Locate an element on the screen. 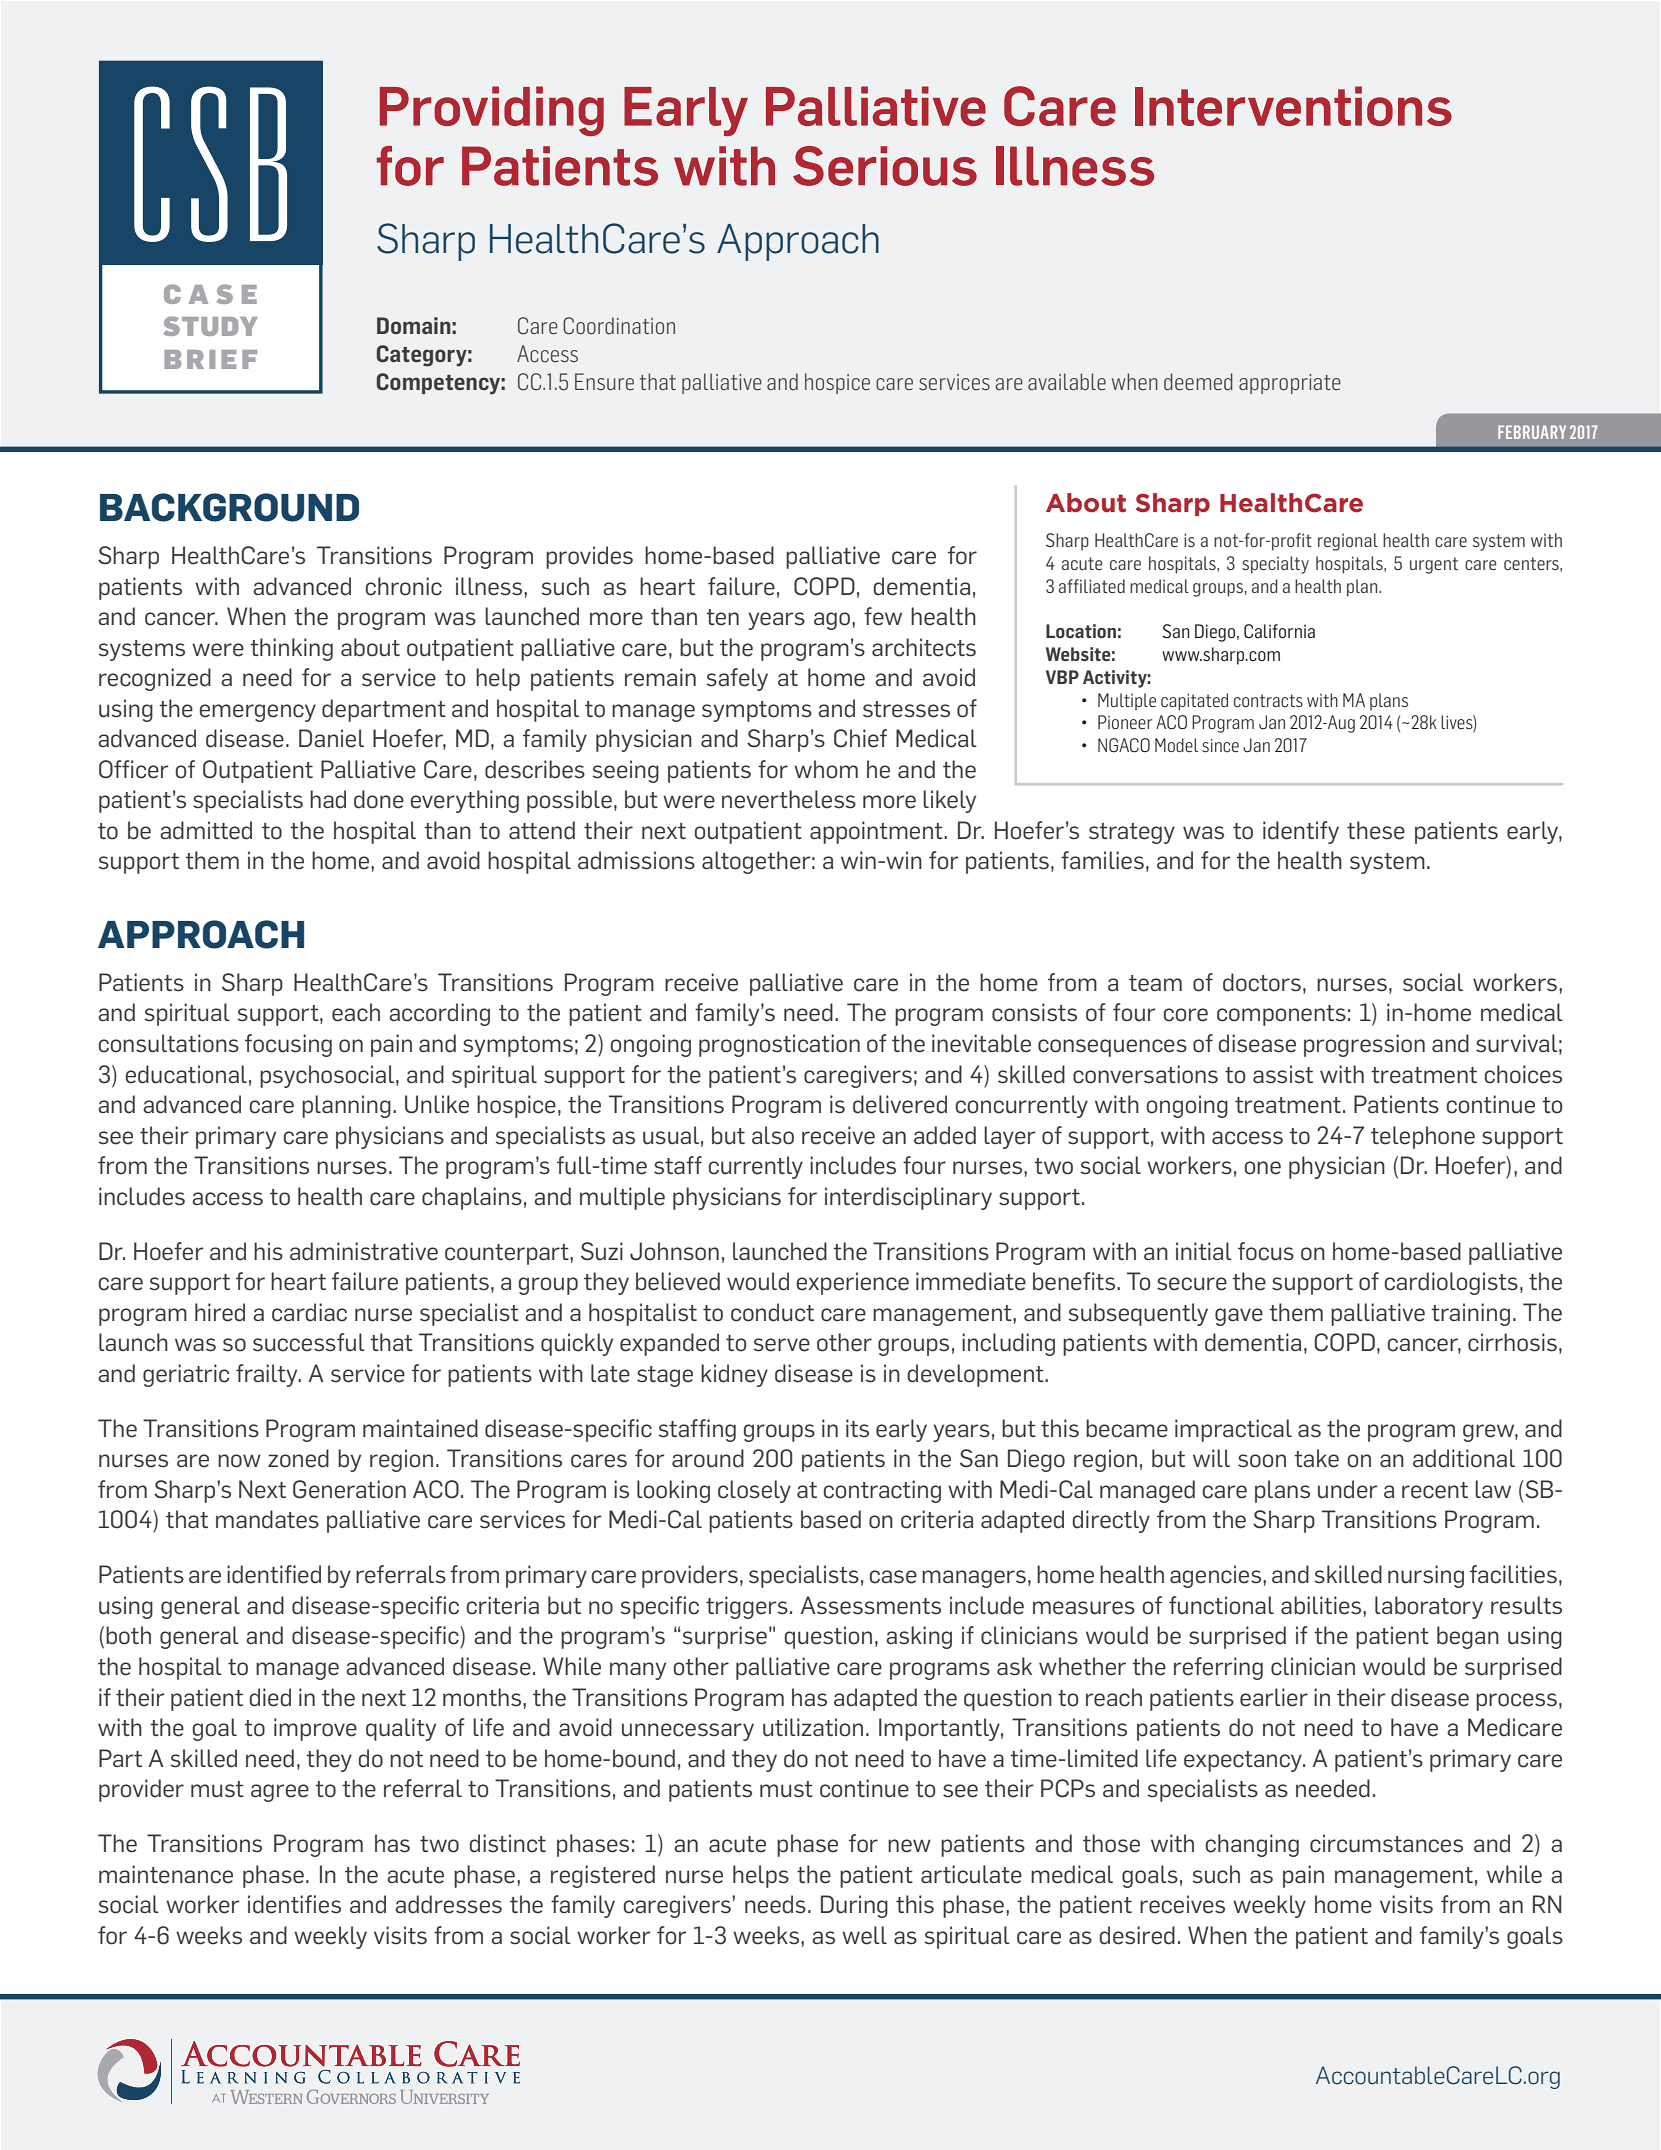  zoned is located at coordinates (298, 1458).
